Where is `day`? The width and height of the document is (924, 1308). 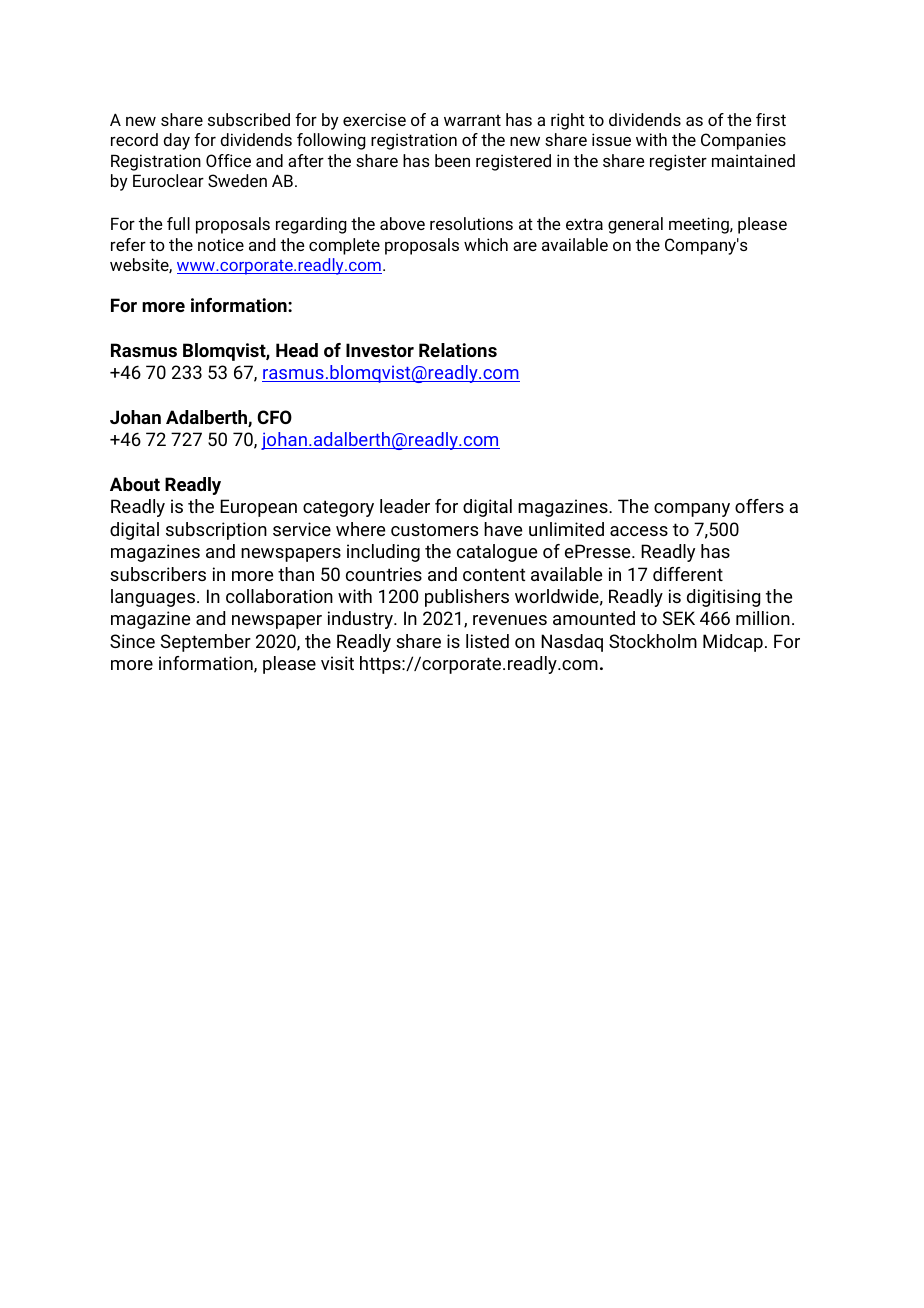
day is located at coordinates (176, 141).
